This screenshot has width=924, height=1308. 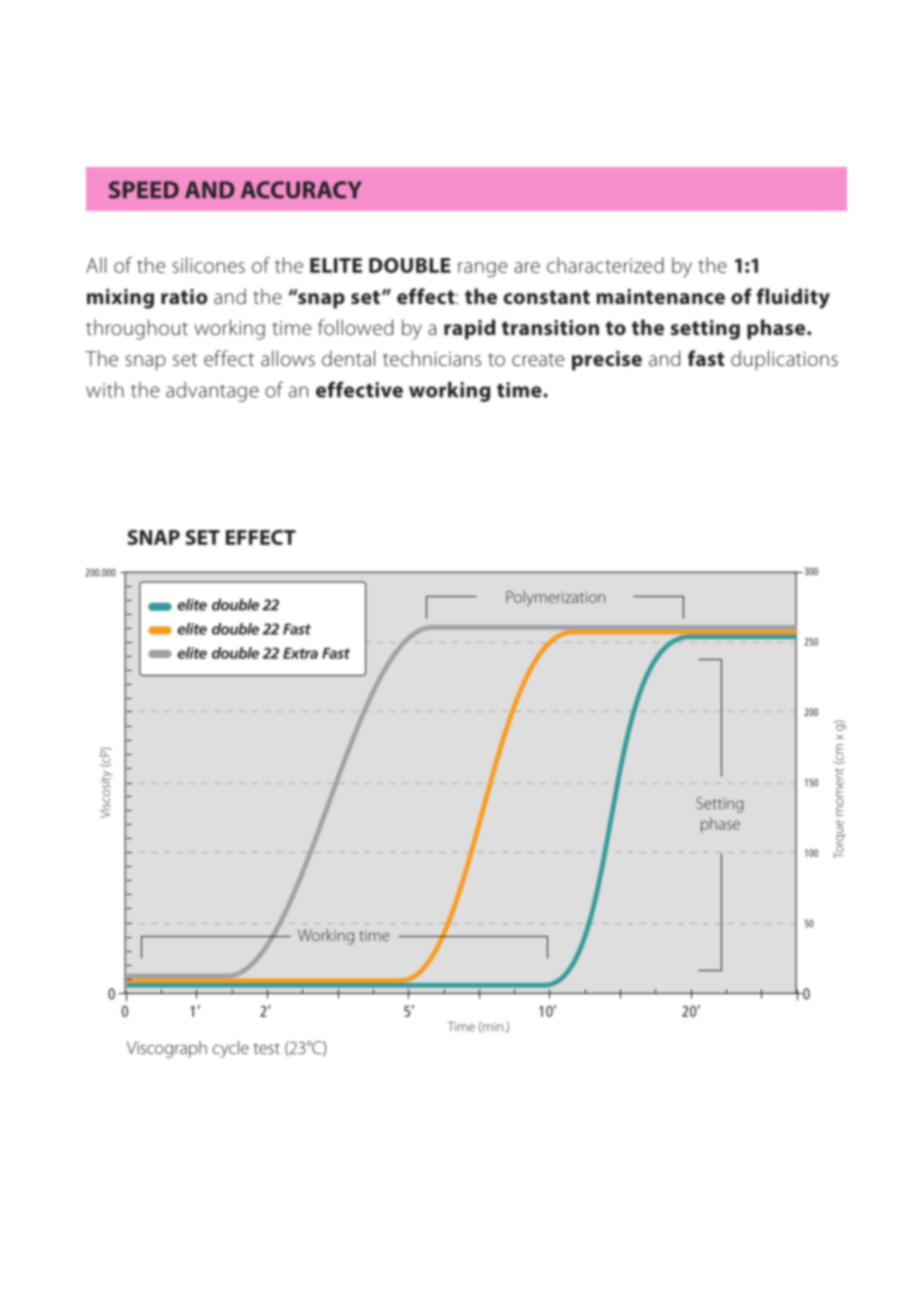 What do you see at coordinates (144, 190) in the screenshot?
I see `SPEED` at bounding box center [144, 190].
